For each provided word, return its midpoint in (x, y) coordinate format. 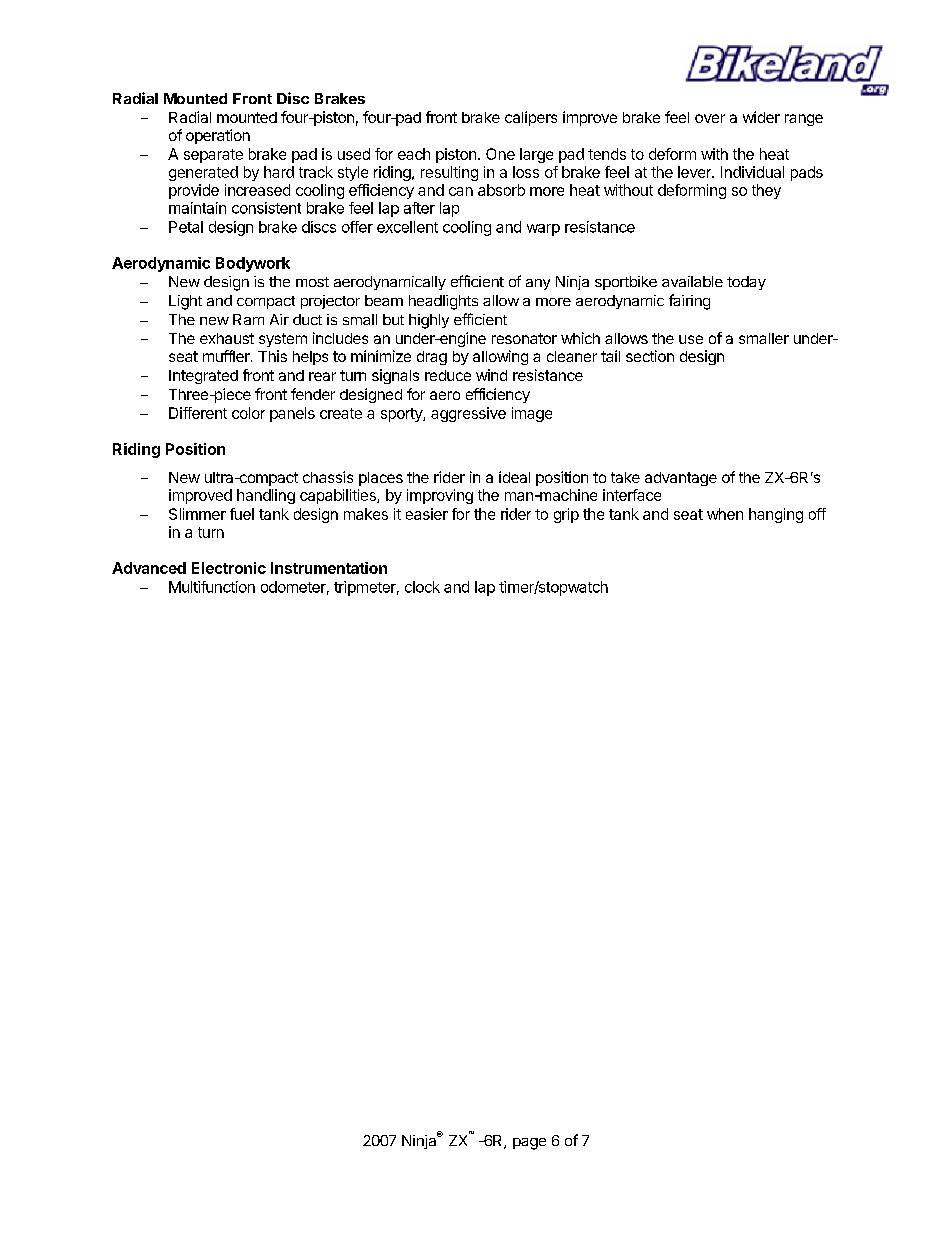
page (529, 1144)
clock (422, 587)
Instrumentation (329, 568)
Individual (752, 172)
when (725, 514)
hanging (776, 515)
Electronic (229, 568)
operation (218, 136)
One (500, 154)
